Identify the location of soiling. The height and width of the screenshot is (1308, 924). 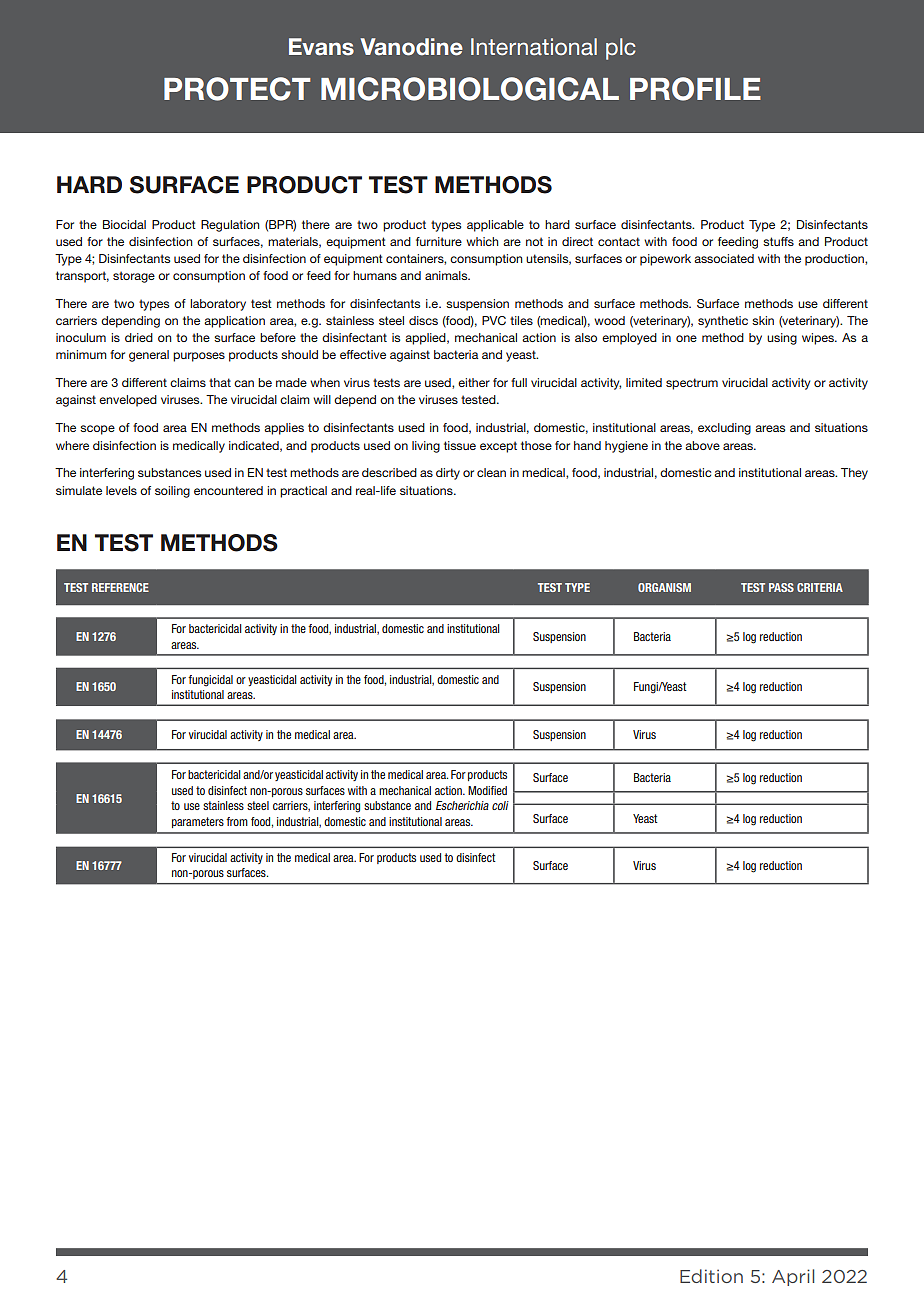
(172, 492).
